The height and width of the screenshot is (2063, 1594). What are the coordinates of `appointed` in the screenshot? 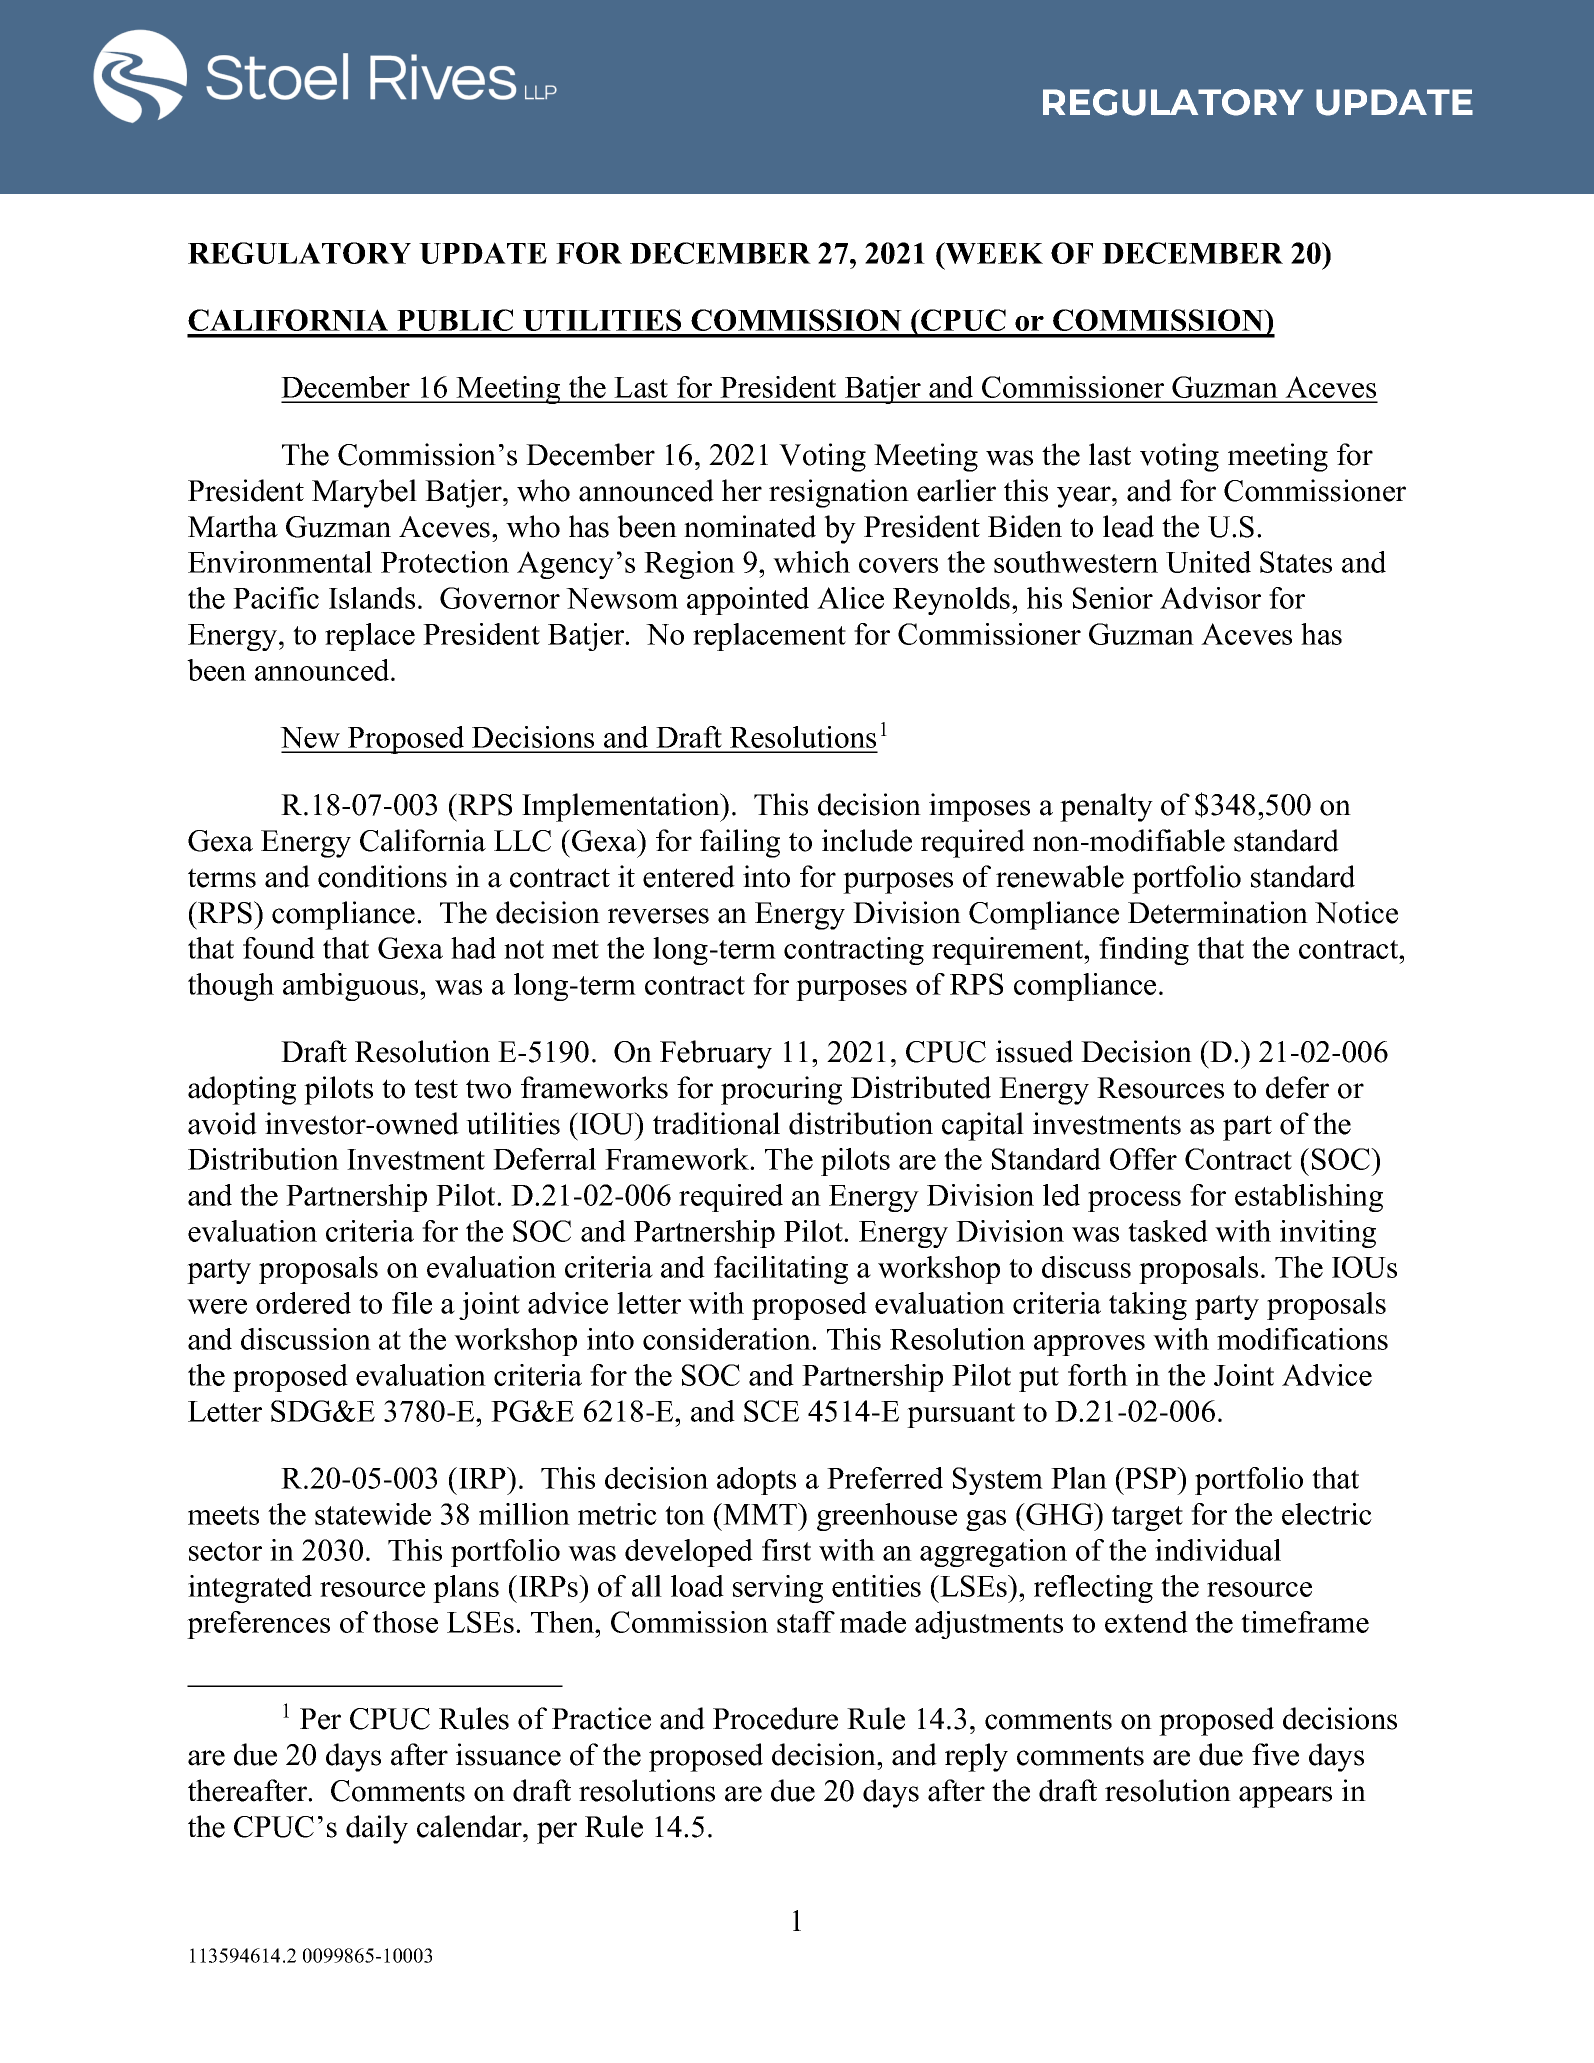 It's located at (748, 601).
